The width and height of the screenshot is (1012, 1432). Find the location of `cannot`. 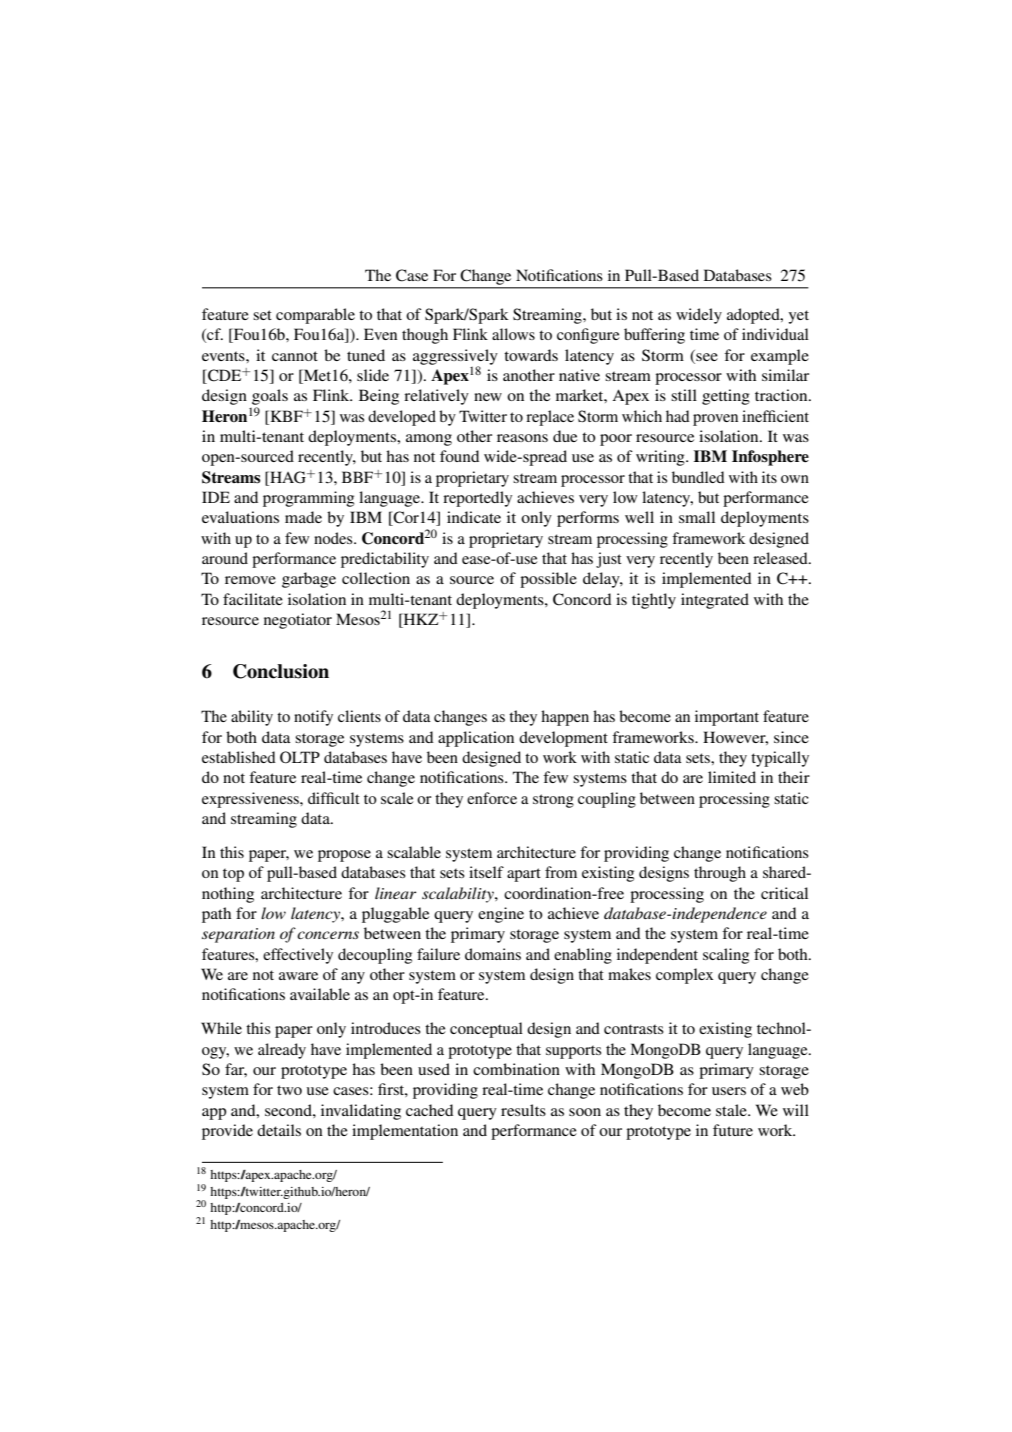

cannot is located at coordinates (295, 356).
